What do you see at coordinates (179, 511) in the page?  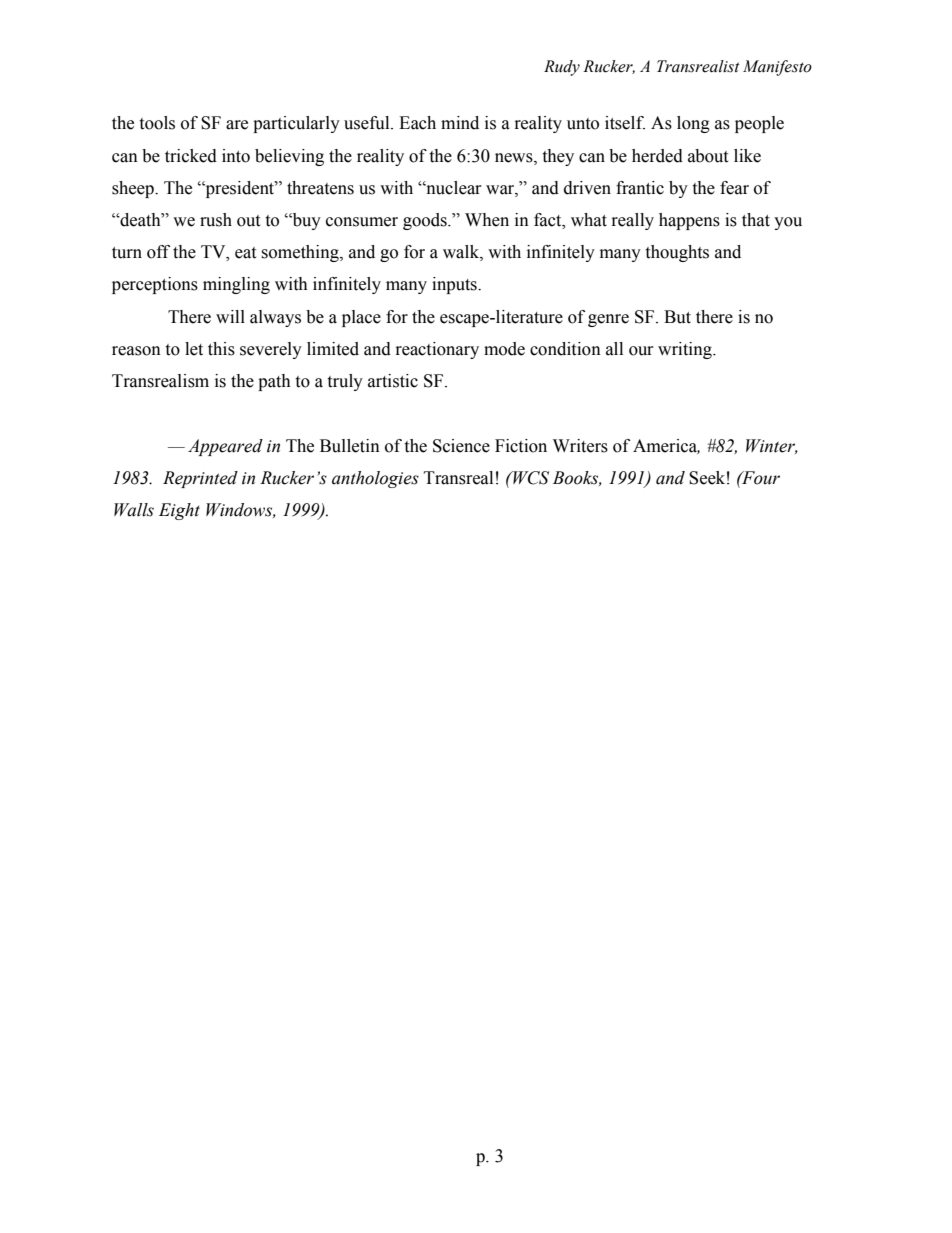 I see `Eight` at bounding box center [179, 511].
